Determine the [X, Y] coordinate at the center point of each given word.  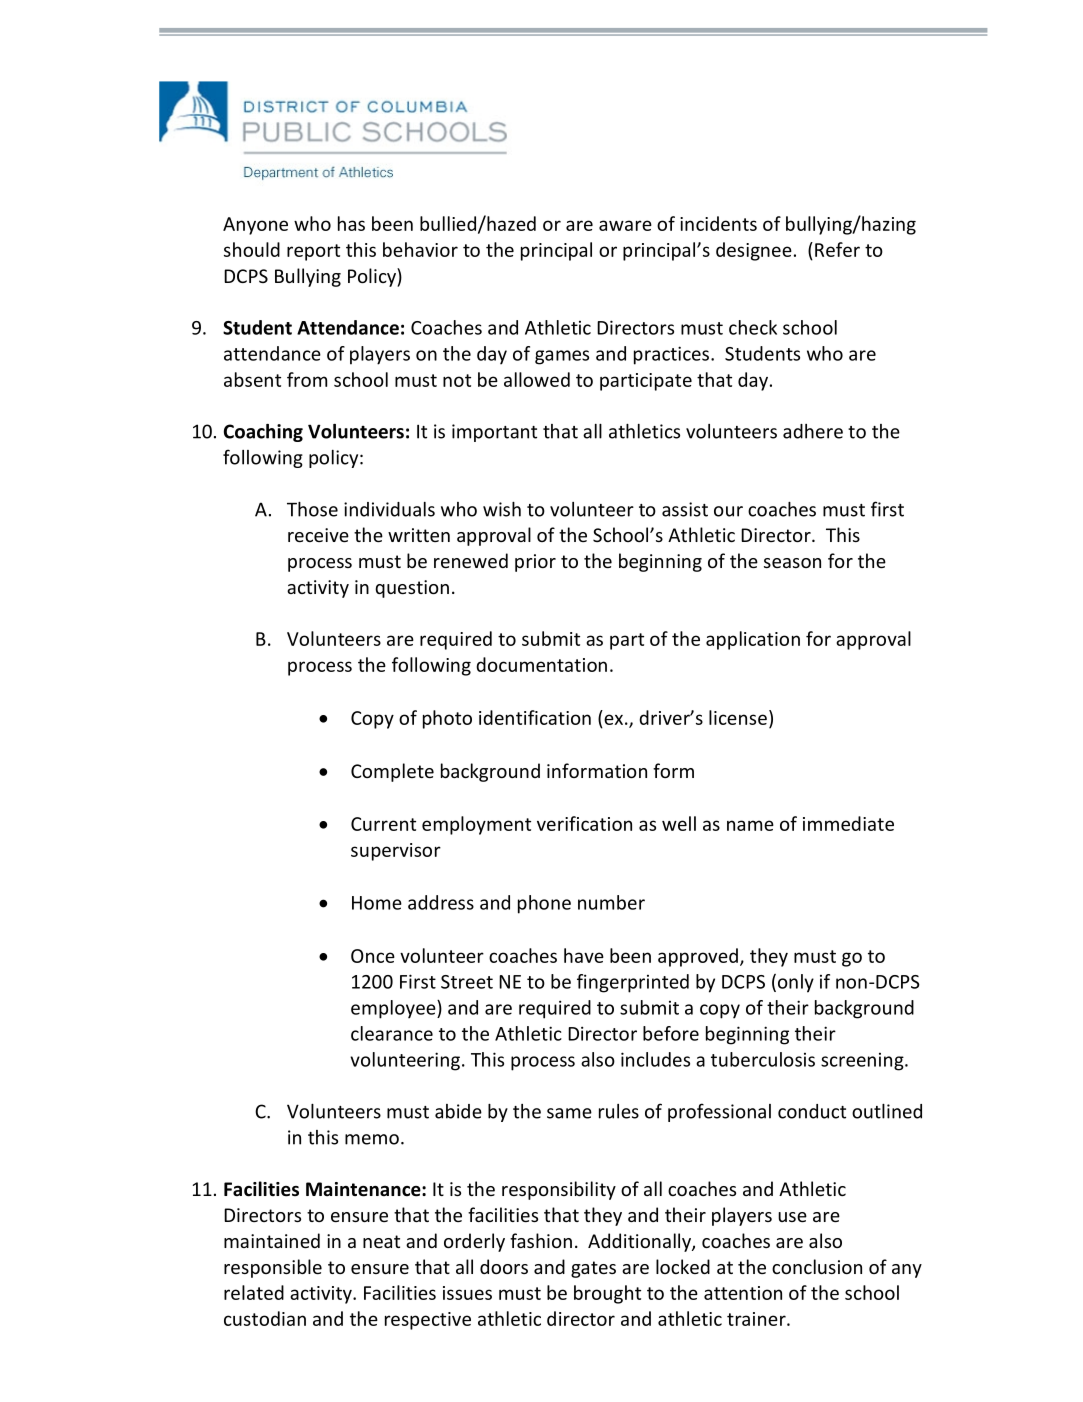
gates [593, 1269]
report [313, 252]
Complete [392, 772]
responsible [273, 1268]
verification [584, 823]
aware [625, 225]
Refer [837, 249]
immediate [848, 823]
